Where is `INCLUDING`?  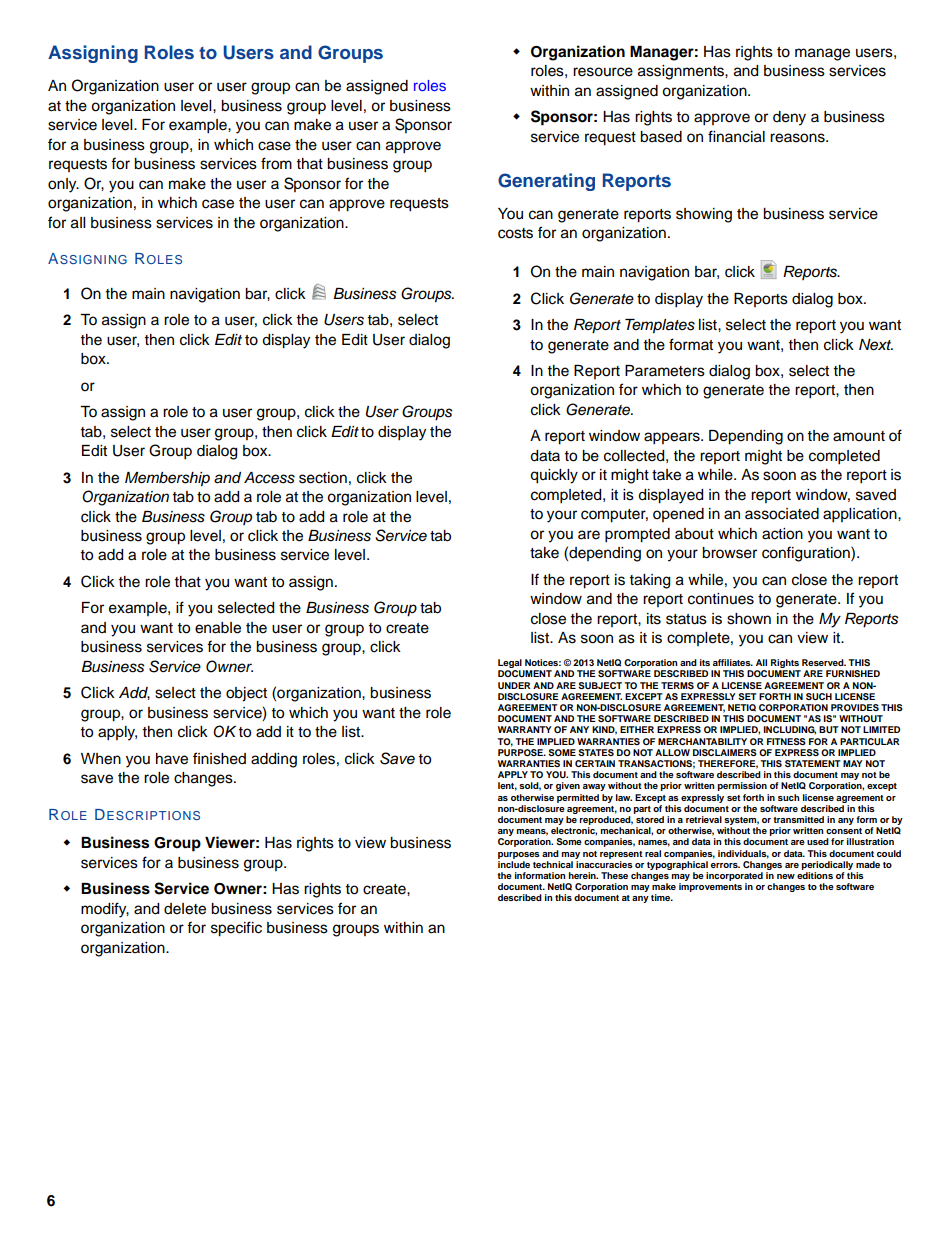 INCLUDING is located at coordinates (790, 730).
